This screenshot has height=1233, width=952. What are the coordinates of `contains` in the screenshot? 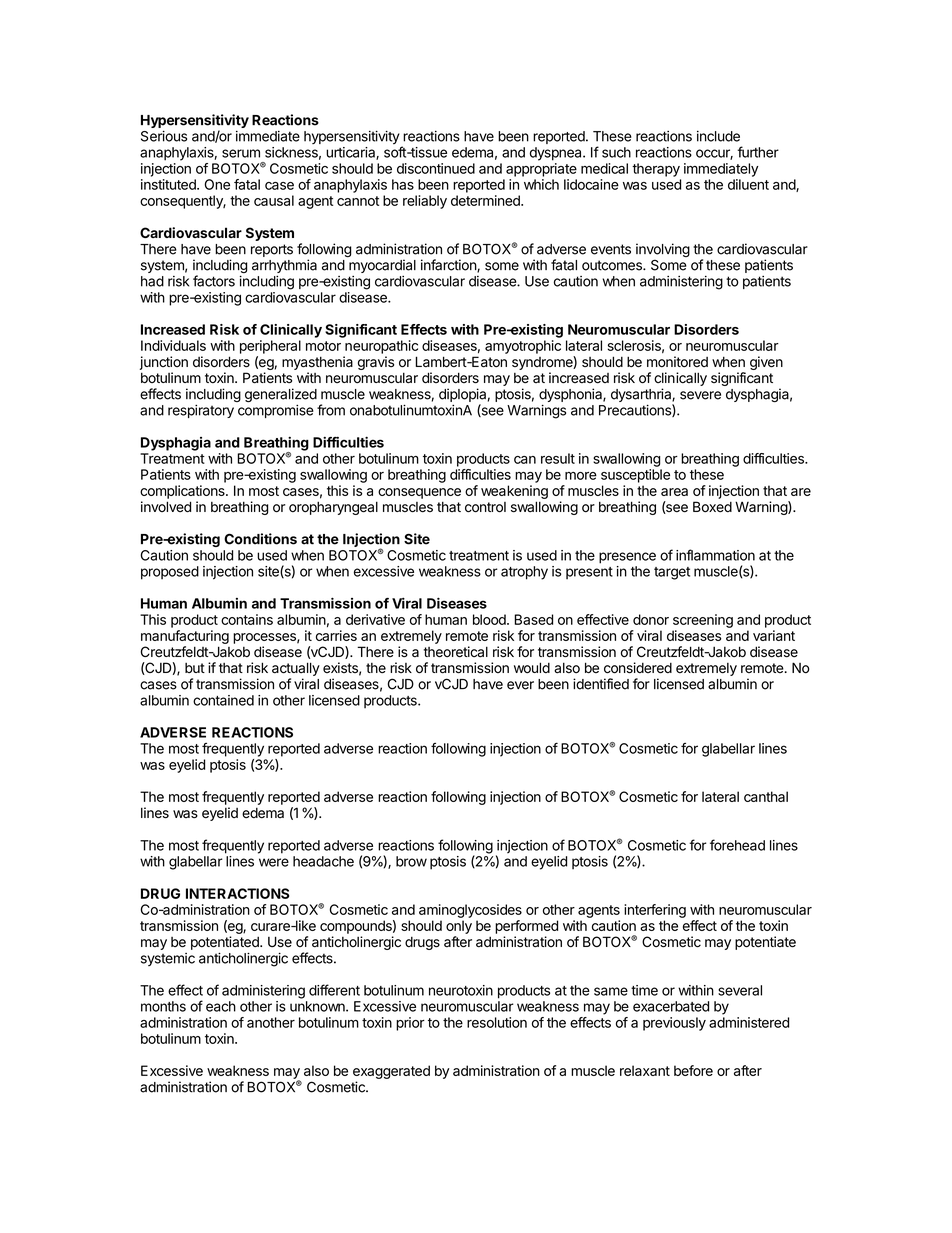 It's located at (247, 619).
